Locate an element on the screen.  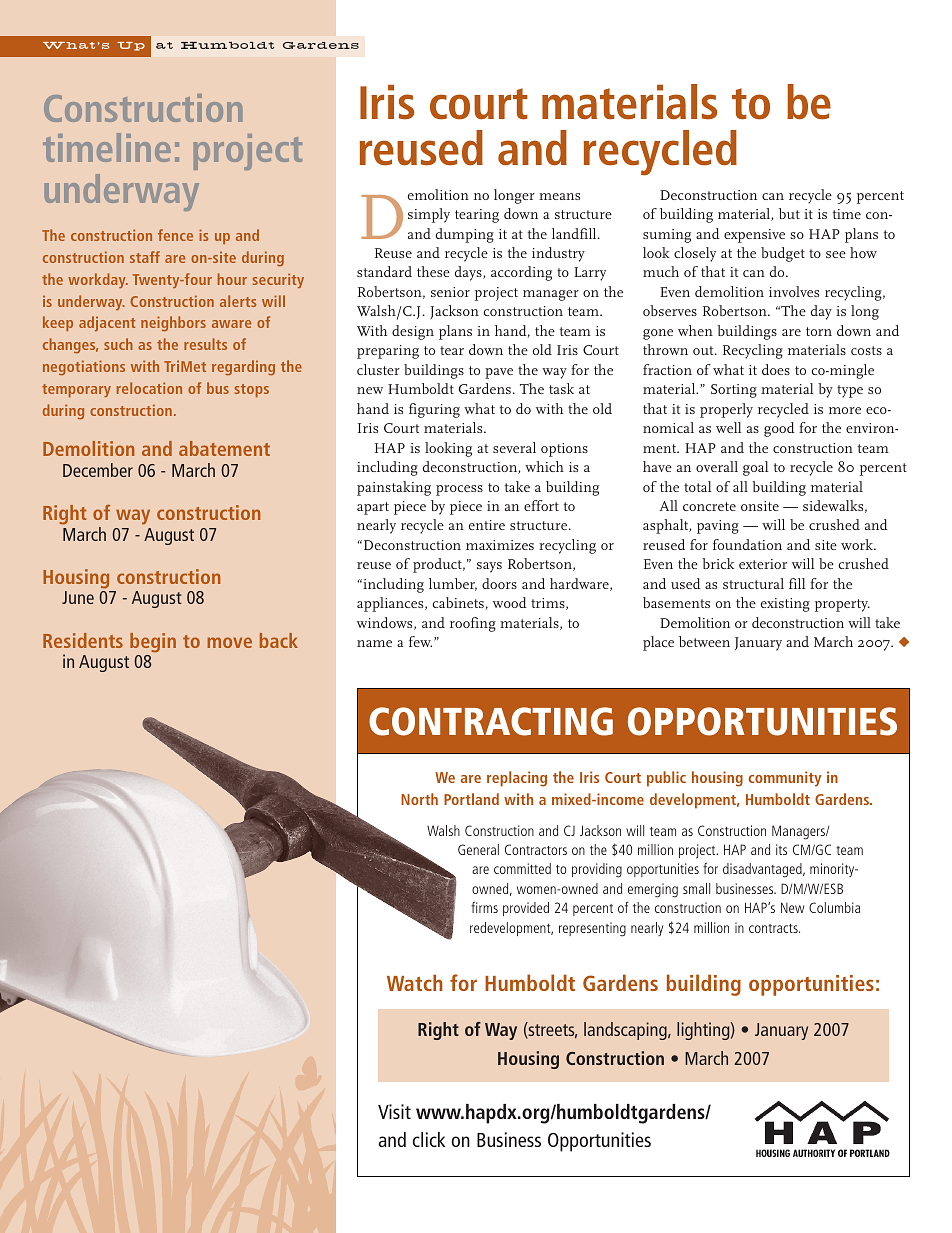
fence is located at coordinates (175, 235).
